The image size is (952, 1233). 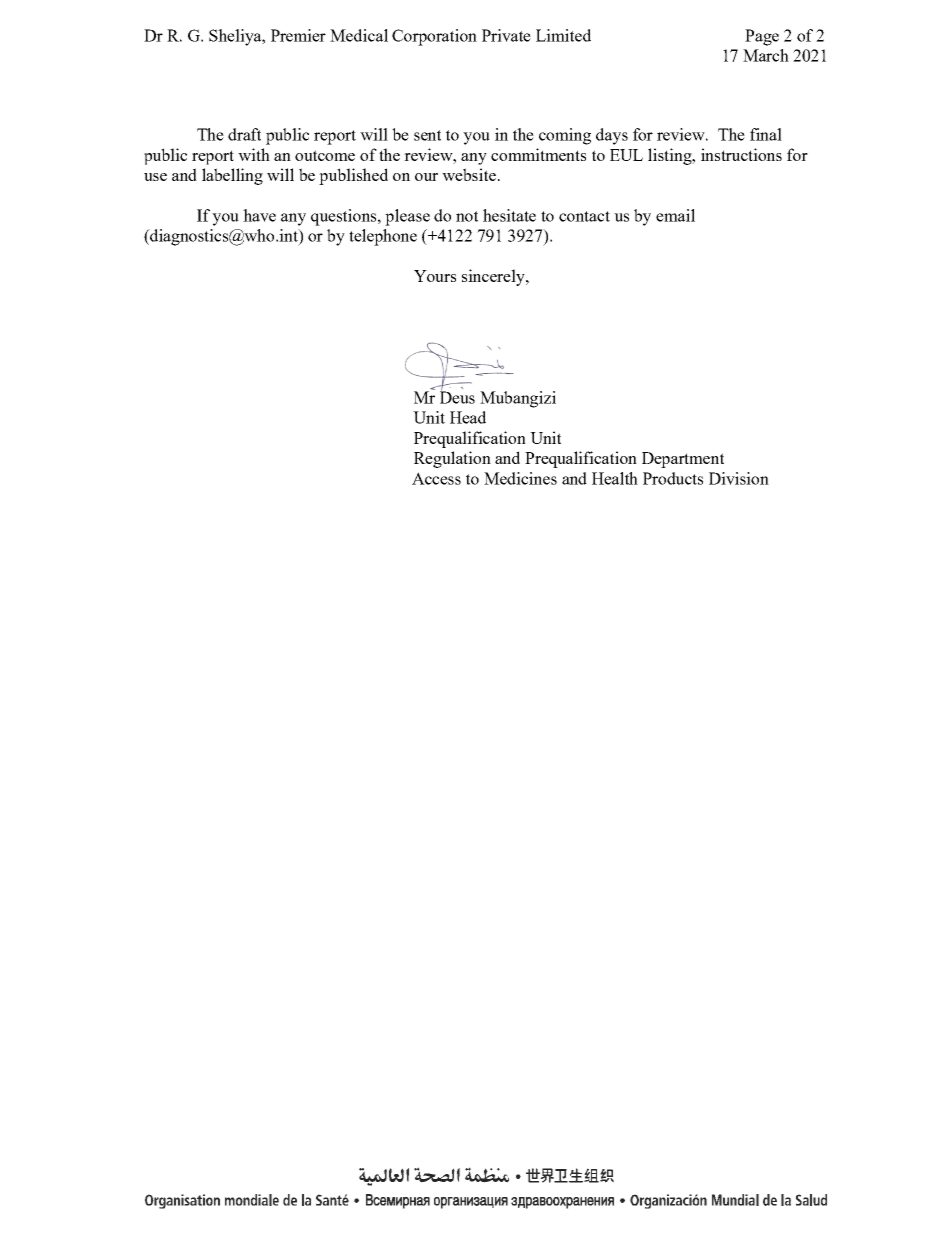 I want to click on Access, so click(x=436, y=478).
